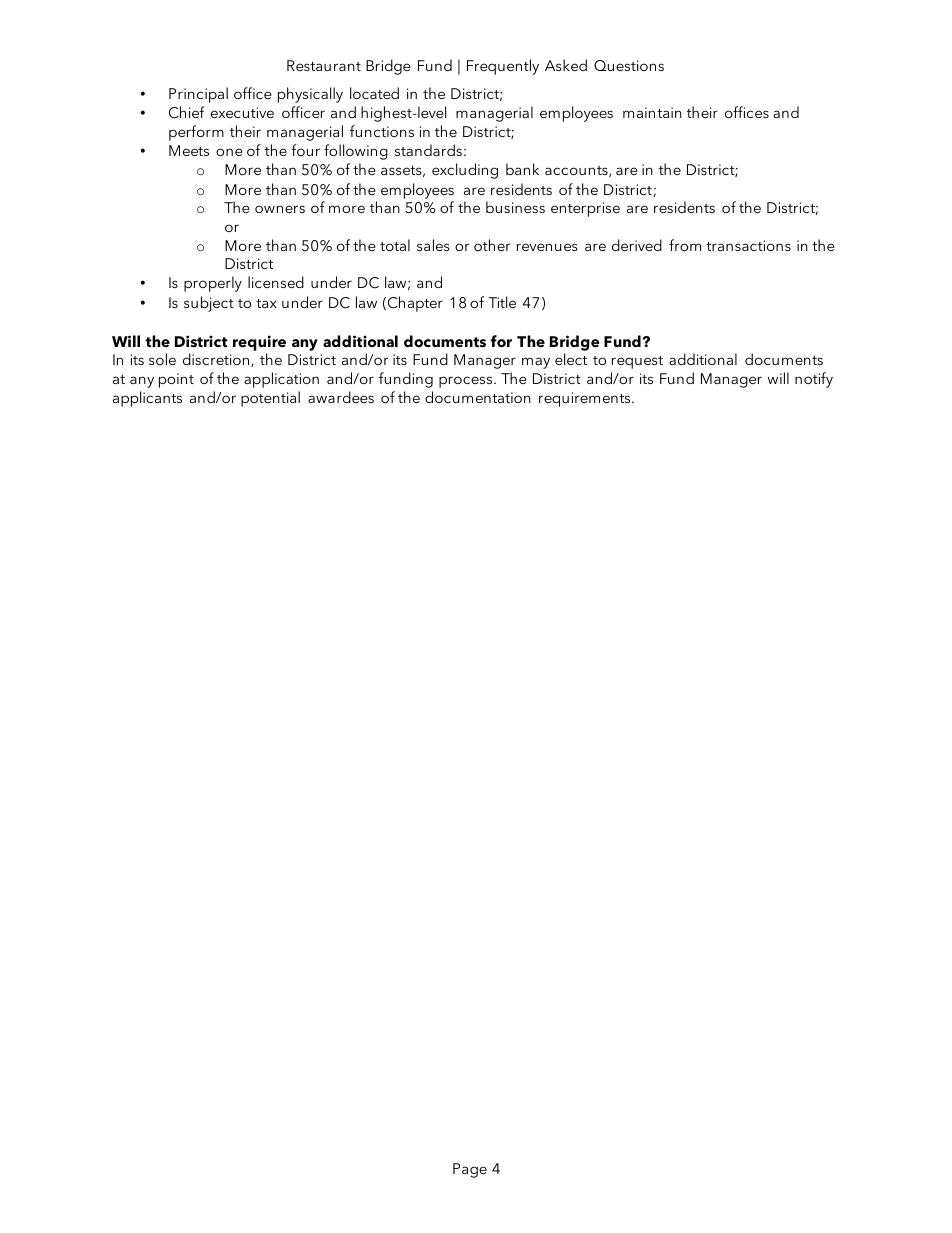 The height and width of the screenshot is (1233, 952). What do you see at coordinates (242, 112) in the screenshot?
I see `executive` at bounding box center [242, 112].
